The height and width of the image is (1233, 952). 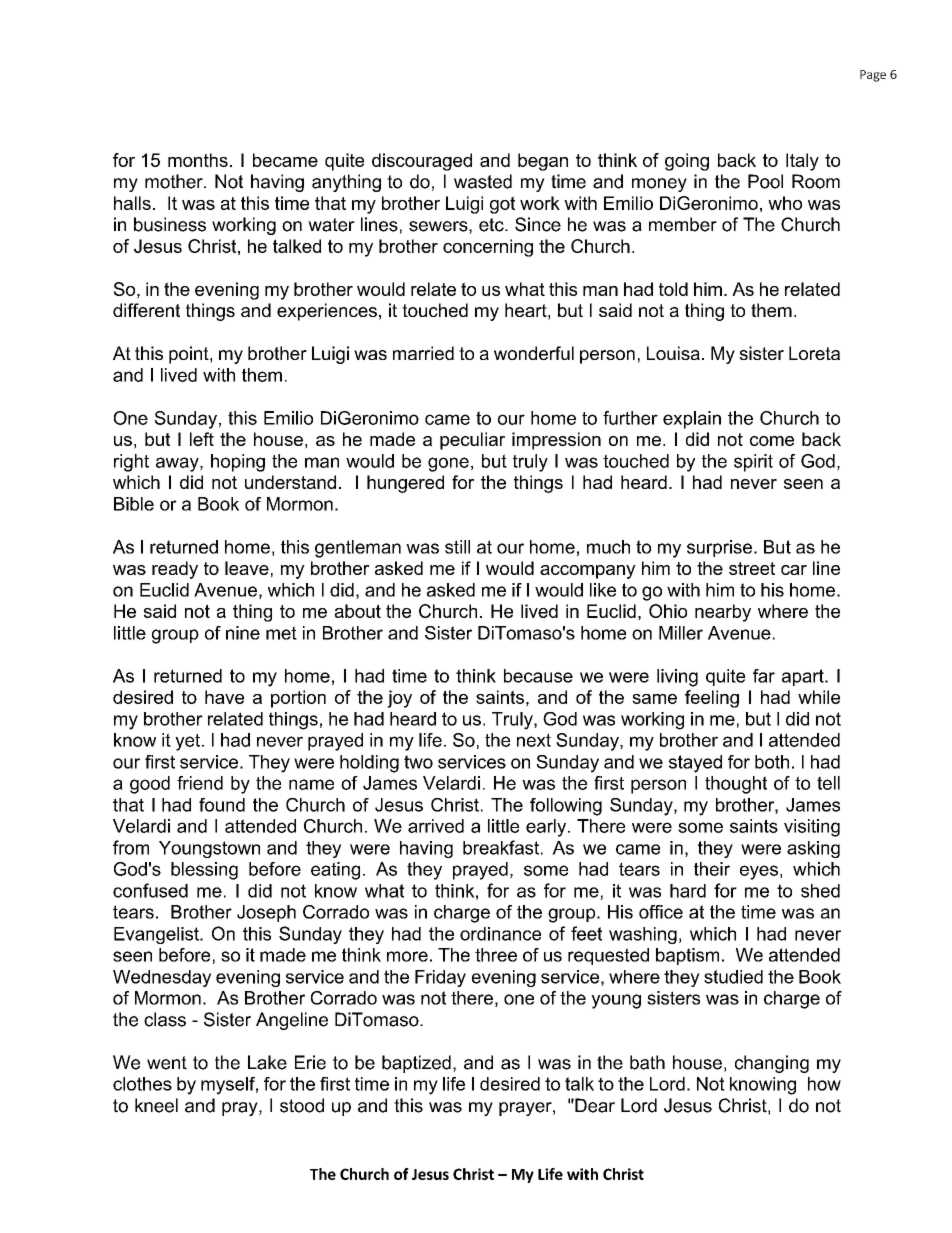 What do you see at coordinates (198, 160) in the image?
I see `months` at bounding box center [198, 160].
